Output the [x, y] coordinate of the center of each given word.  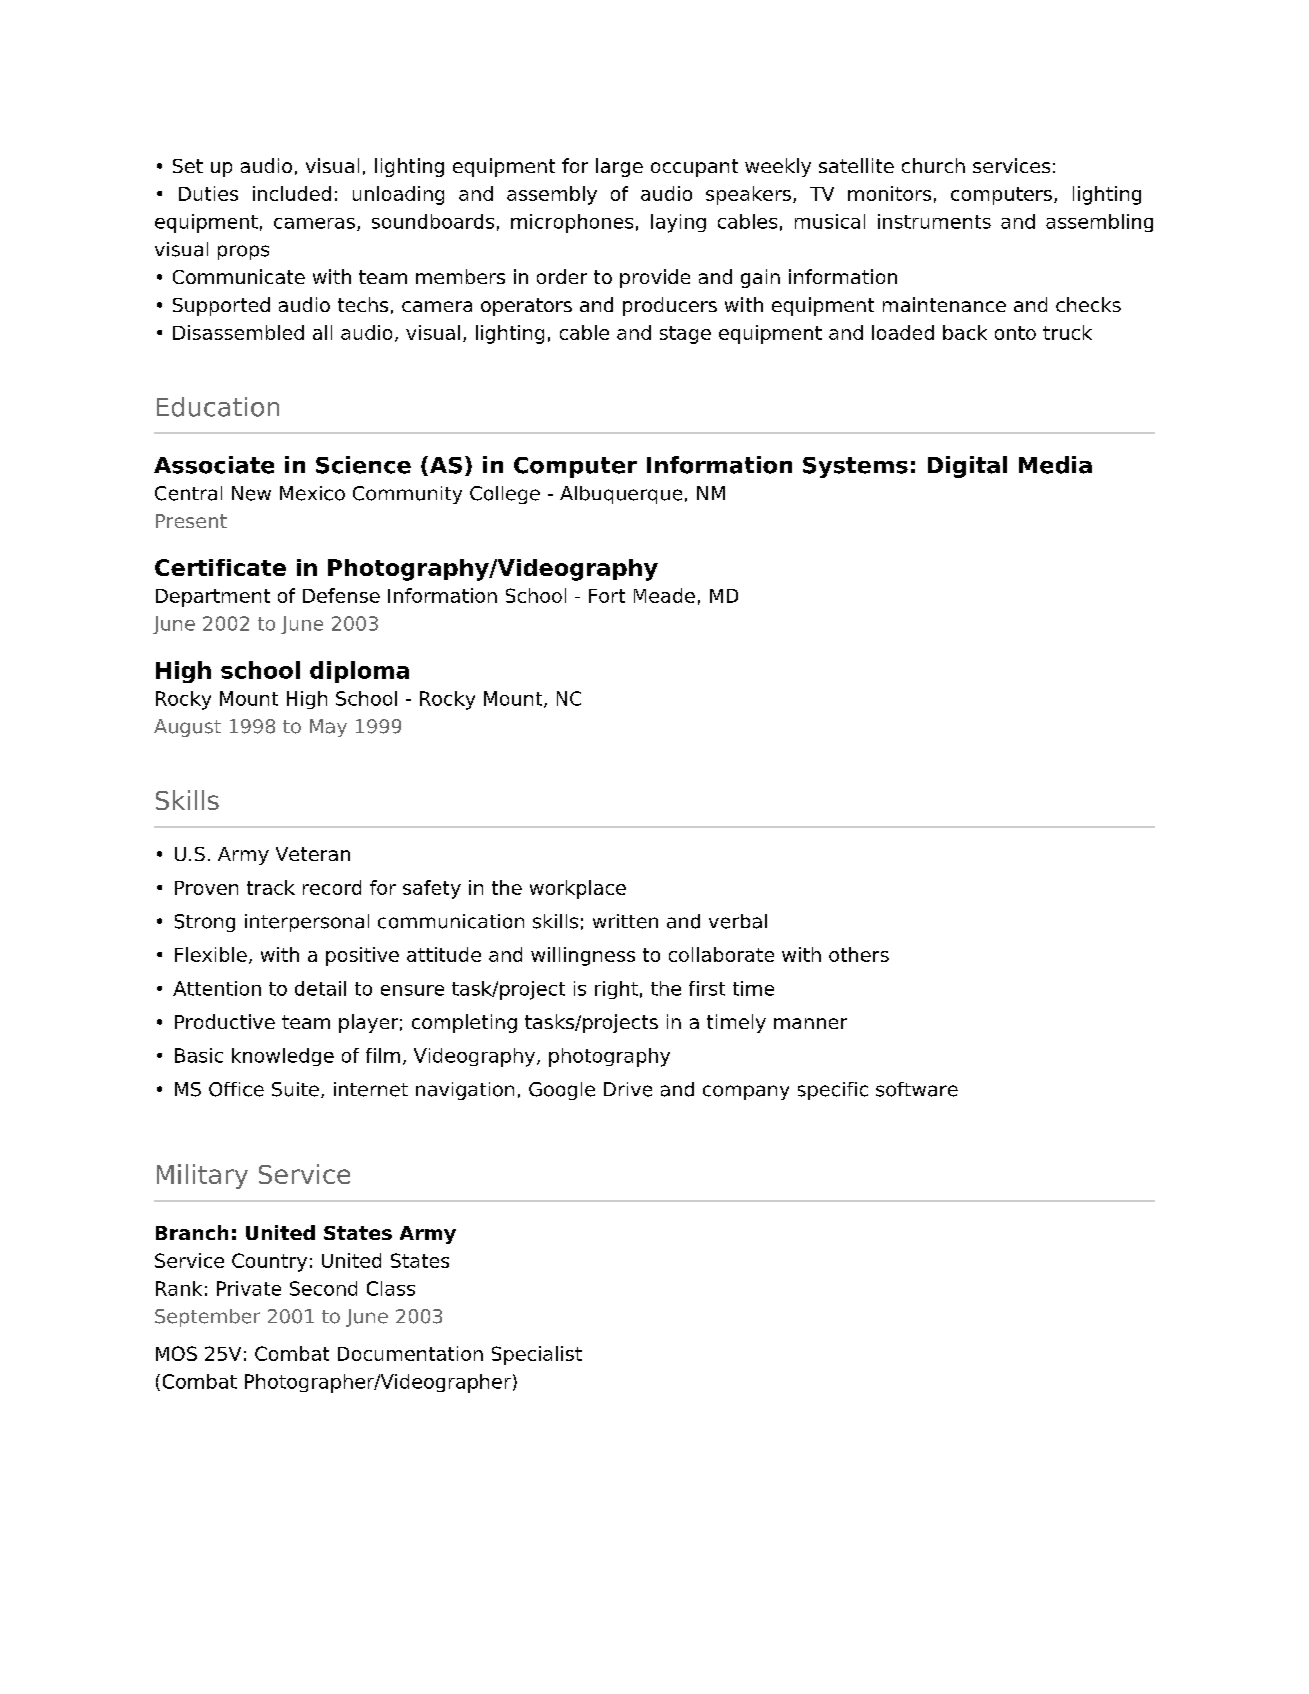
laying [678, 223]
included [292, 193]
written [625, 921]
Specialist [537, 1355]
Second [323, 1288]
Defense [341, 595]
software [917, 1089]
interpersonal [307, 923]
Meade [664, 595]
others [859, 954]
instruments [934, 221]
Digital [967, 467]
